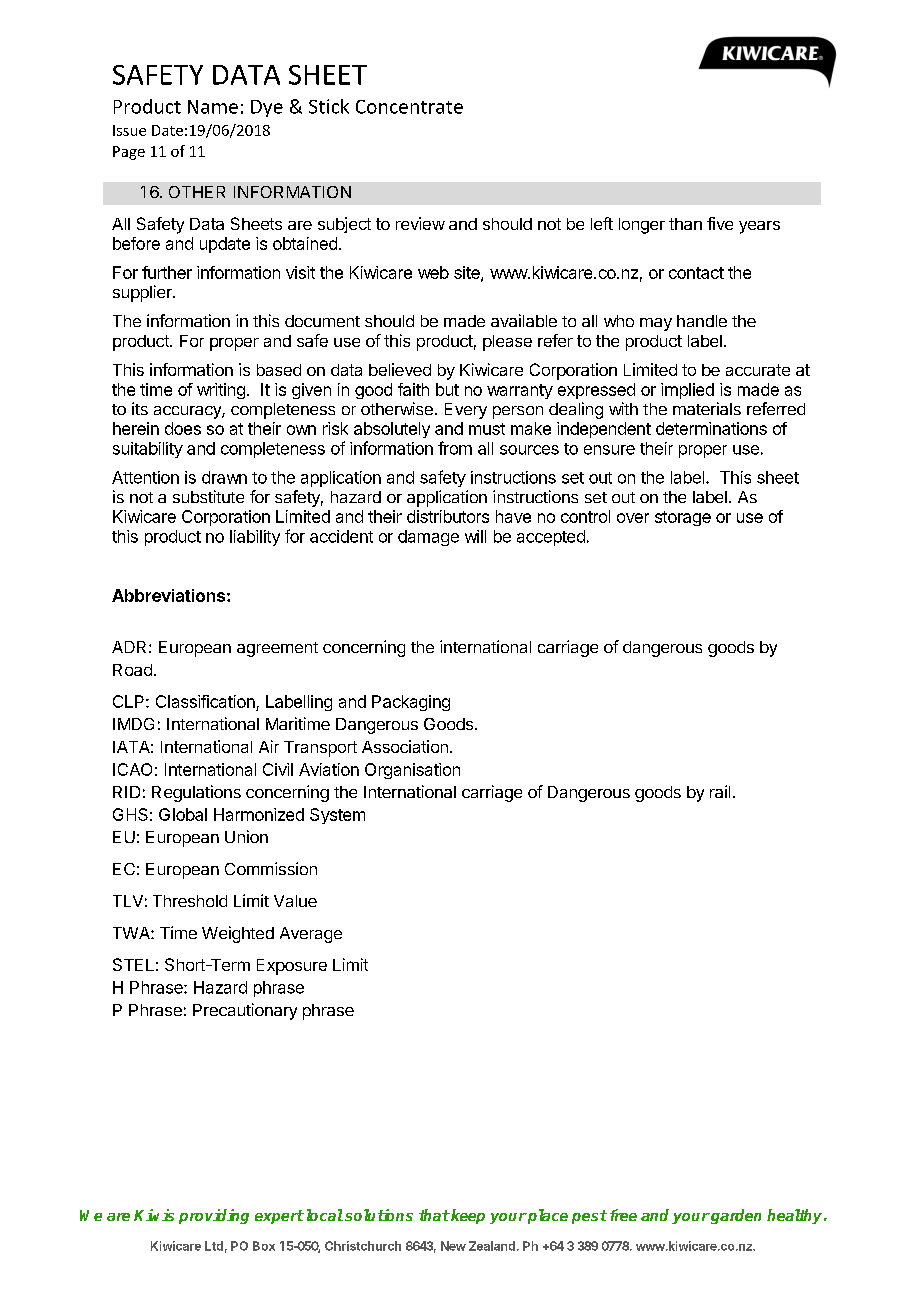 The width and height of the screenshot is (924, 1308). I want to click on than, so click(685, 224).
